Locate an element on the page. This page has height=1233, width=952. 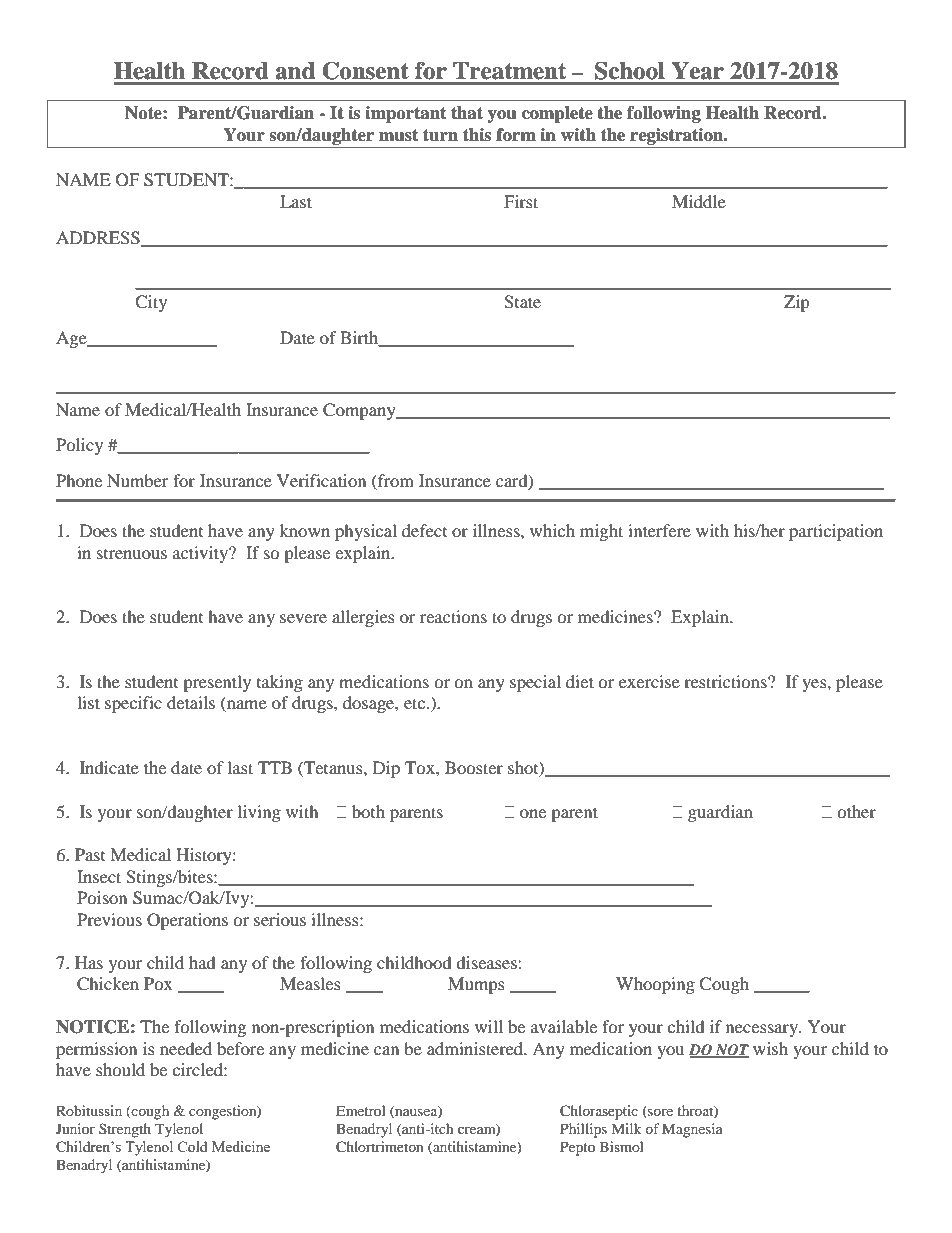
registration is located at coordinates (678, 136).
